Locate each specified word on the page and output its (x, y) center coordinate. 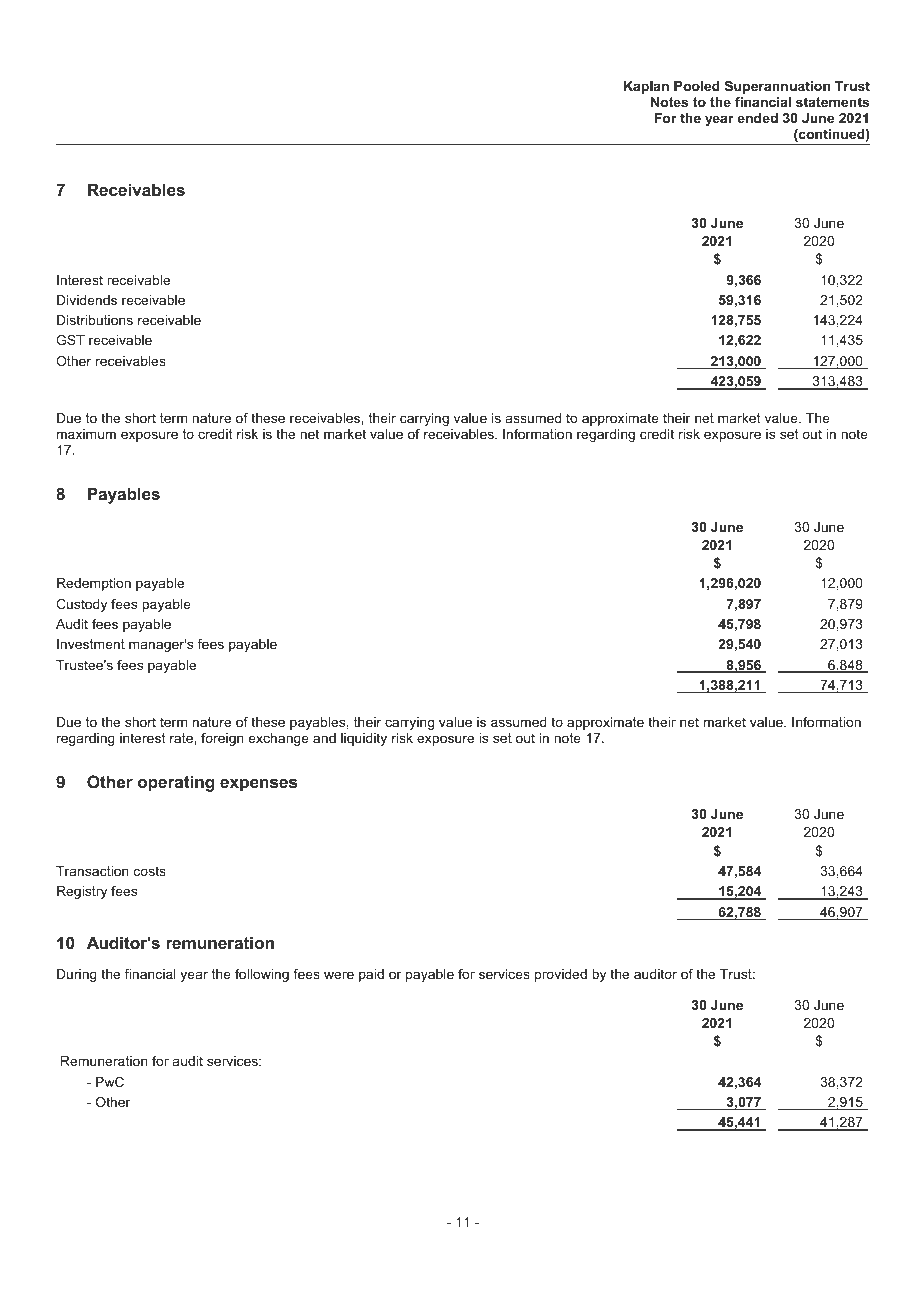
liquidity (364, 739)
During (77, 975)
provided (561, 975)
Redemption (94, 584)
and (324, 738)
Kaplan (646, 87)
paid (371, 975)
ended (757, 118)
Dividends (87, 300)
